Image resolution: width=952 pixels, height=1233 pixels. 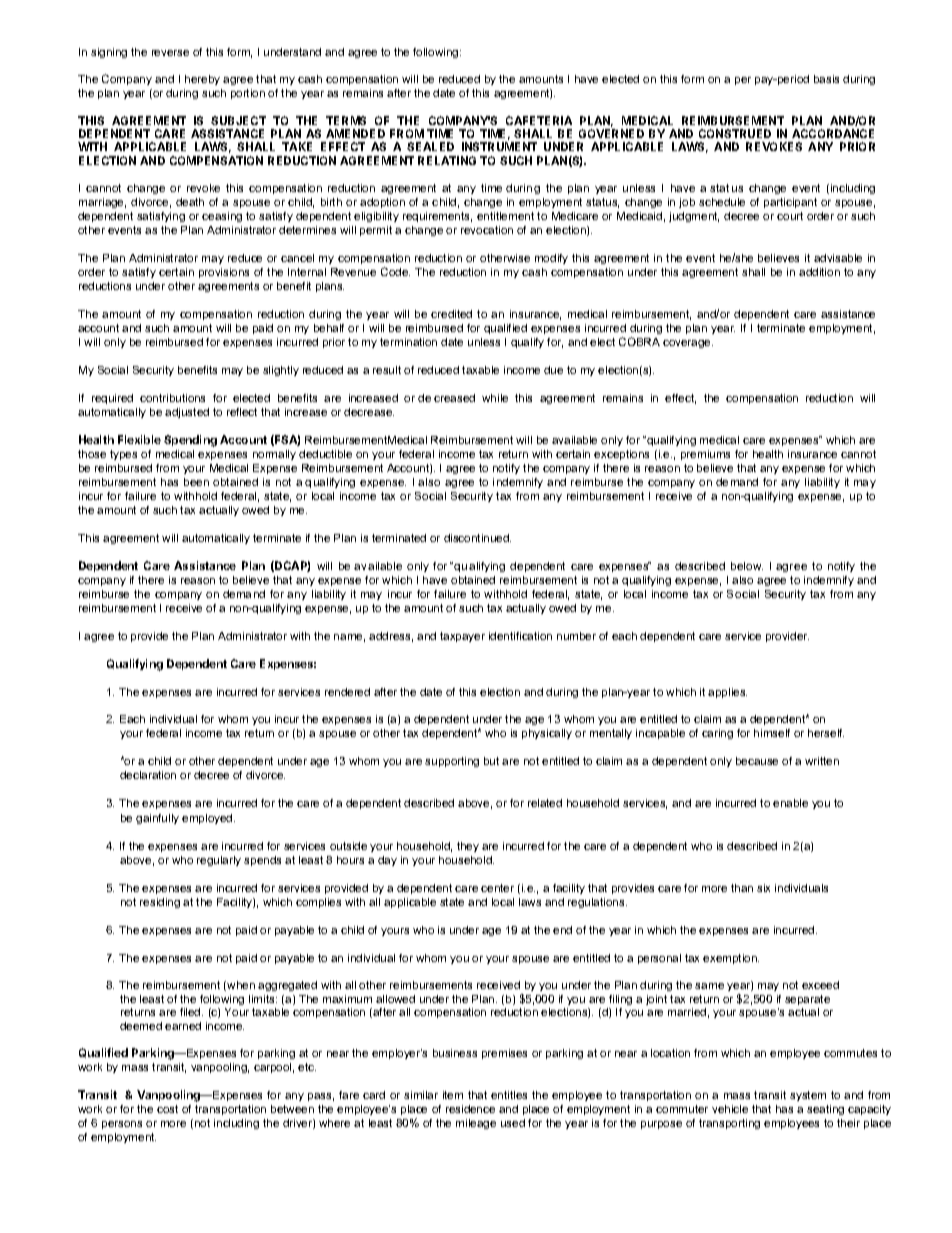 I want to click on premiums, so click(x=705, y=455).
